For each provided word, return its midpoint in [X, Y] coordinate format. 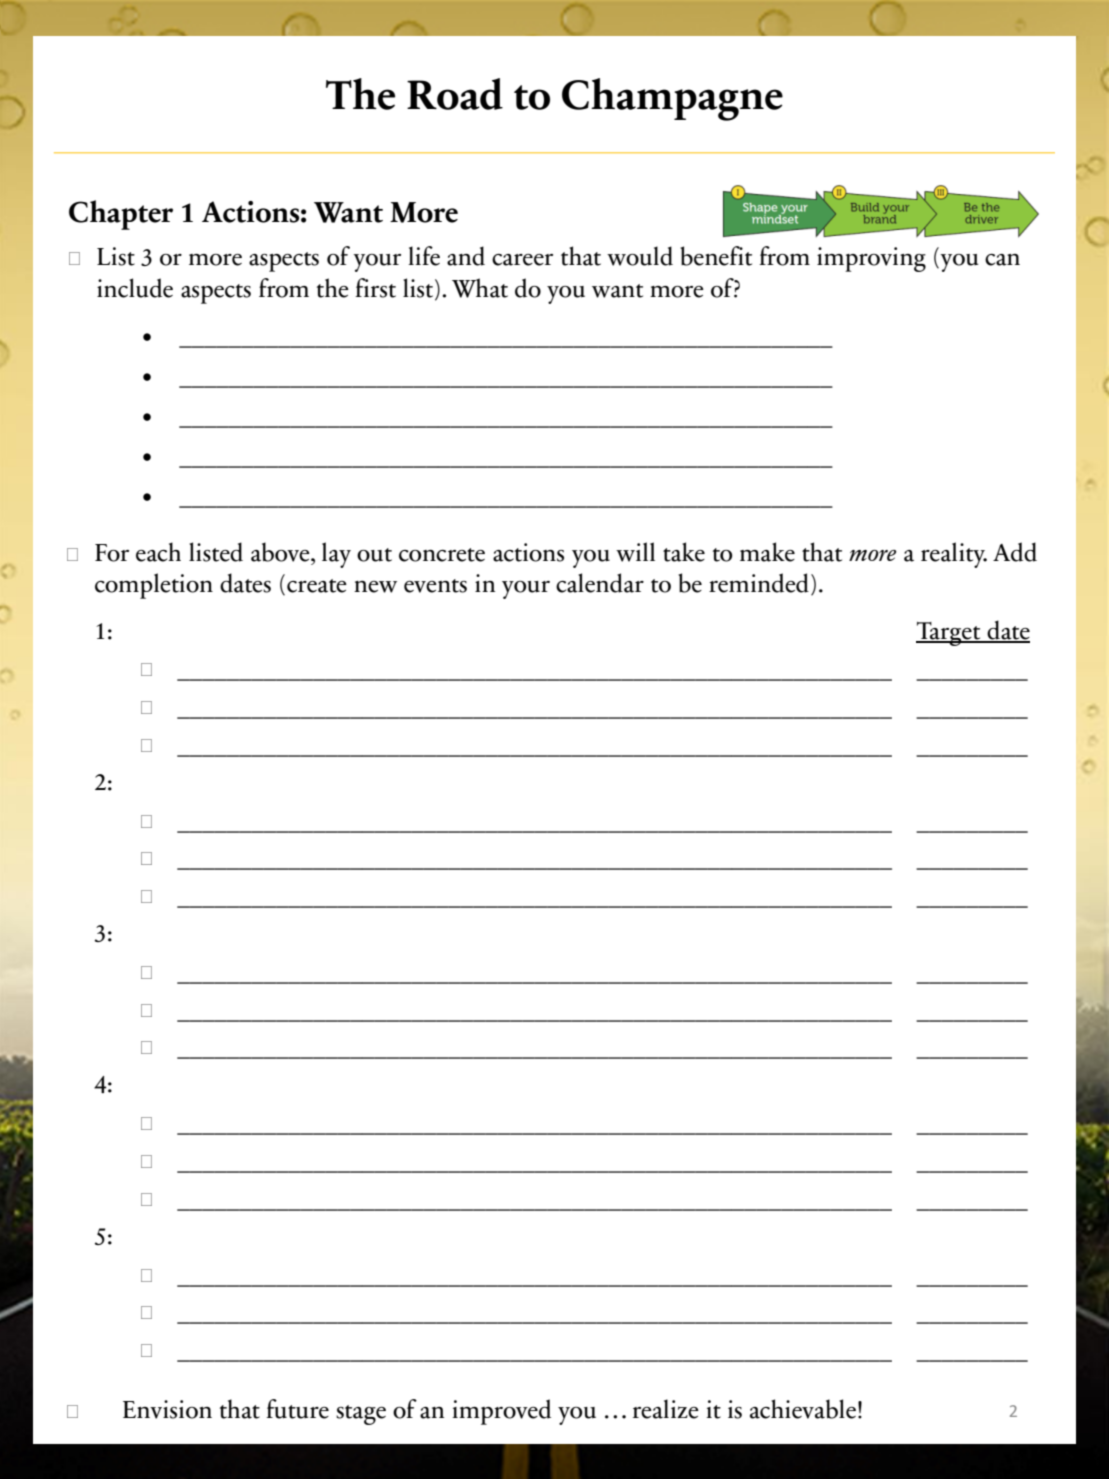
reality [954, 555]
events [435, 586]
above [281, 552]
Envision [167, 1409]
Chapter [121, 215]
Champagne [672, 99]
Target [949, 634]
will [635, 552]
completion [154, 586]
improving [871, 259]
